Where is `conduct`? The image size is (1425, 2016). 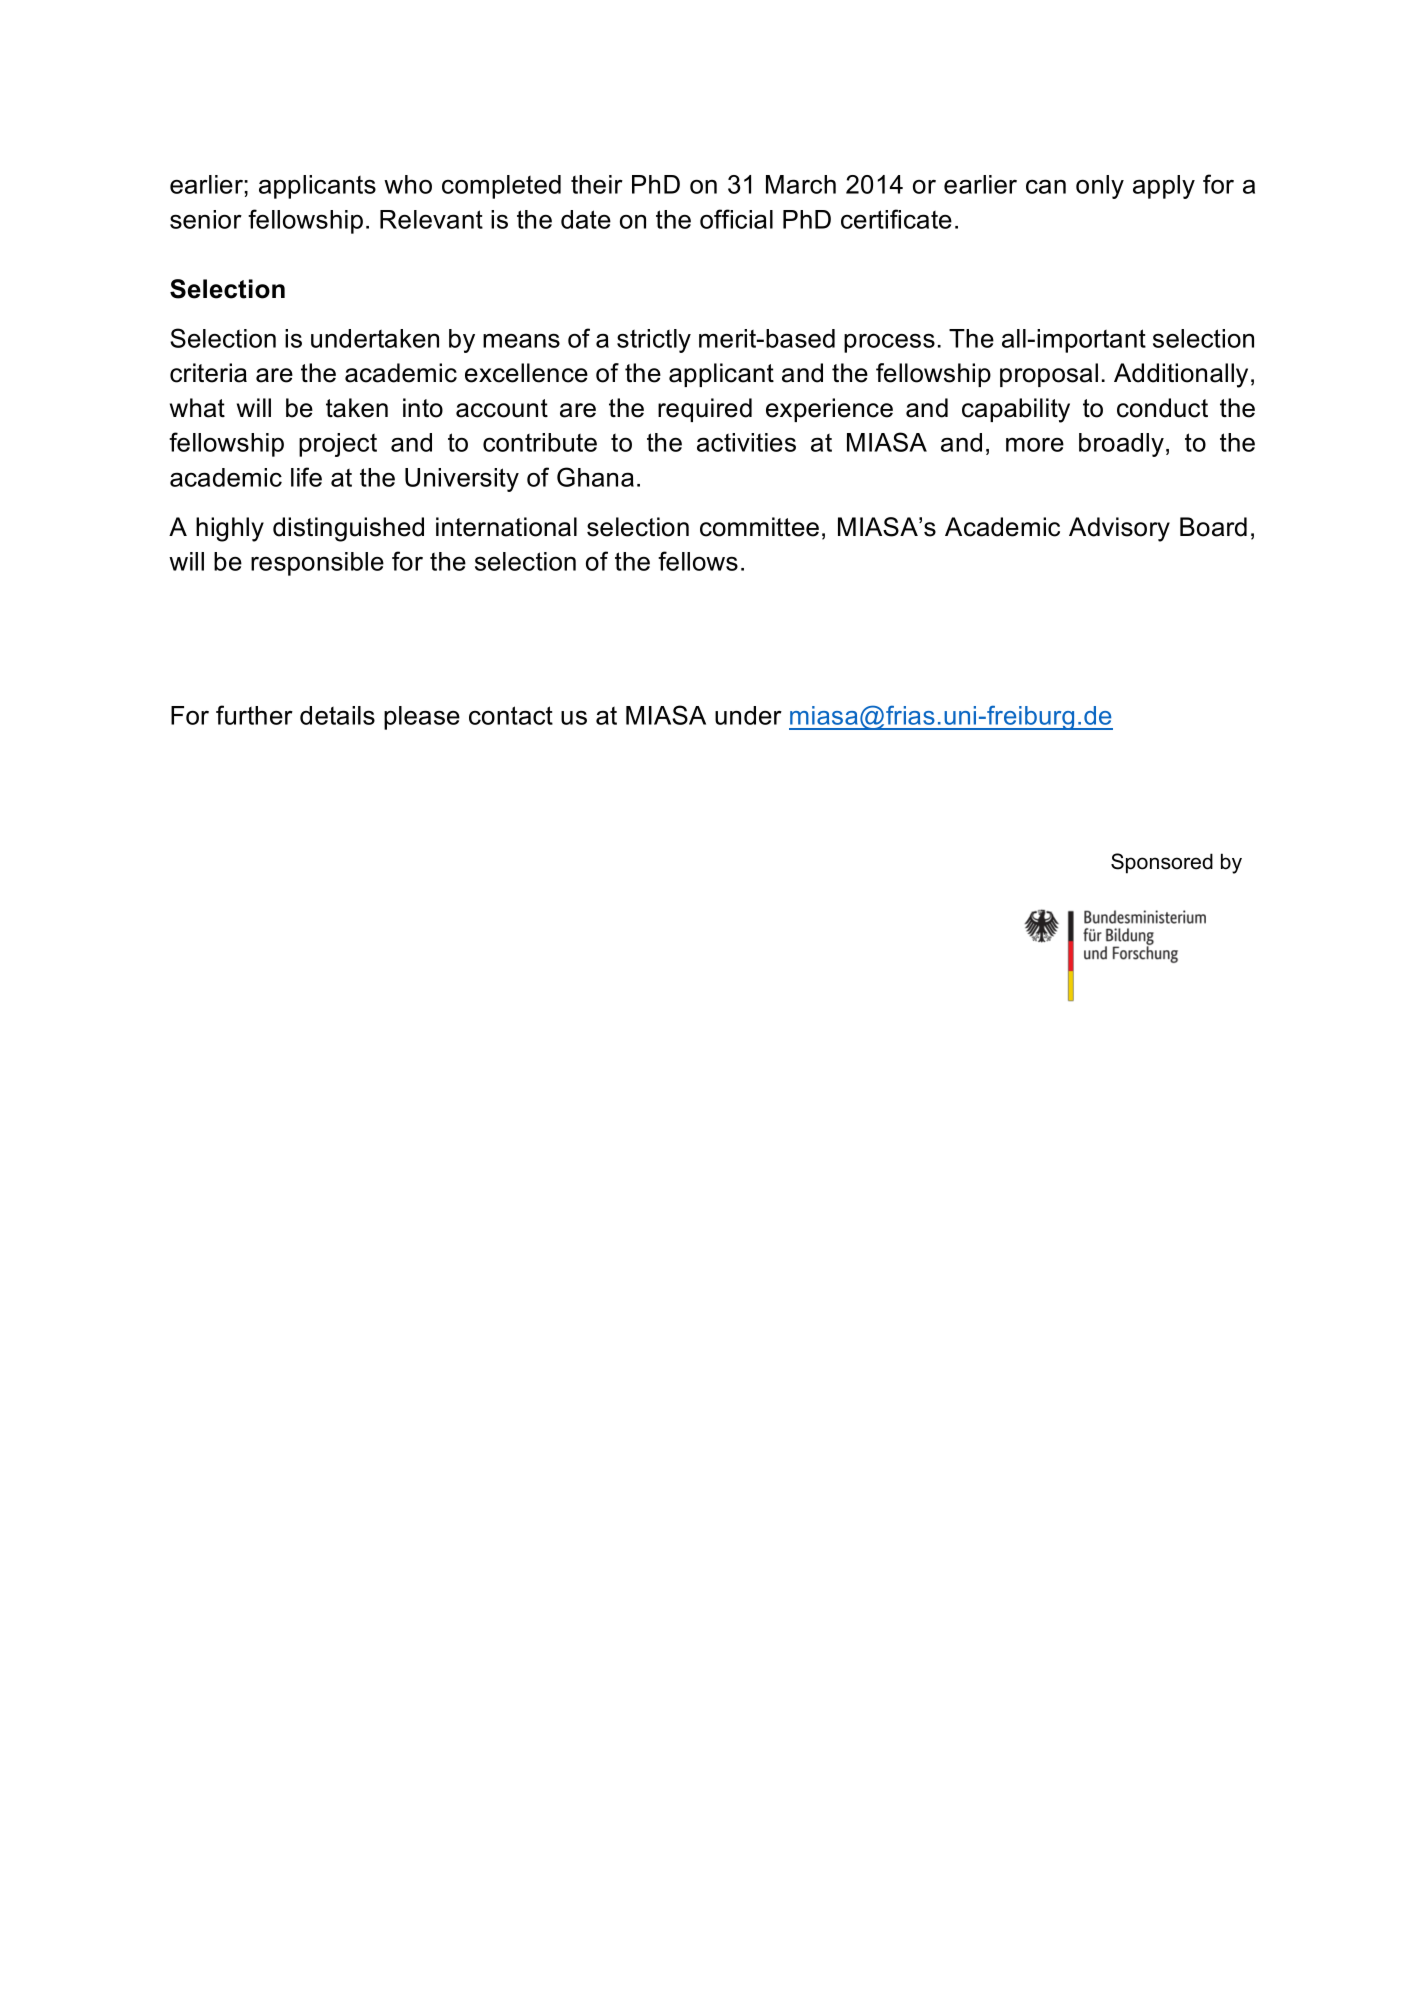 conduct is located at coordinates (1162, 408).
